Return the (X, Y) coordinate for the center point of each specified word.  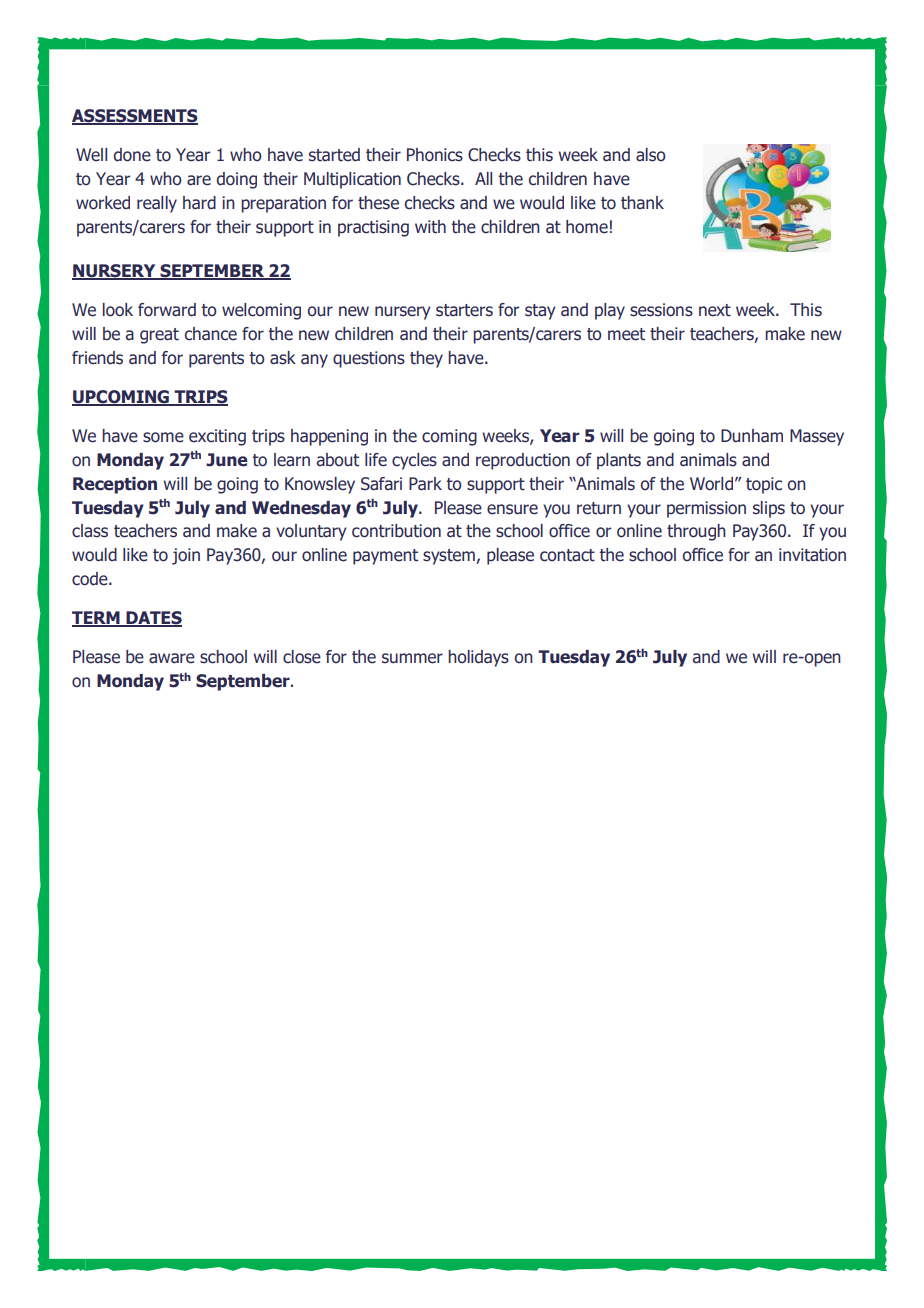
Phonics (435, 155)
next (715, 310)
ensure (512, 509)
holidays (478, 658)
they (426, 359)
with (430, 227)
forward (167, 310)
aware (172, 658)
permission (706, 509)
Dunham (752, 436)
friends (97, 358)
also (651, 155)
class (90, 531)
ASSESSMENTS (135, 117)
